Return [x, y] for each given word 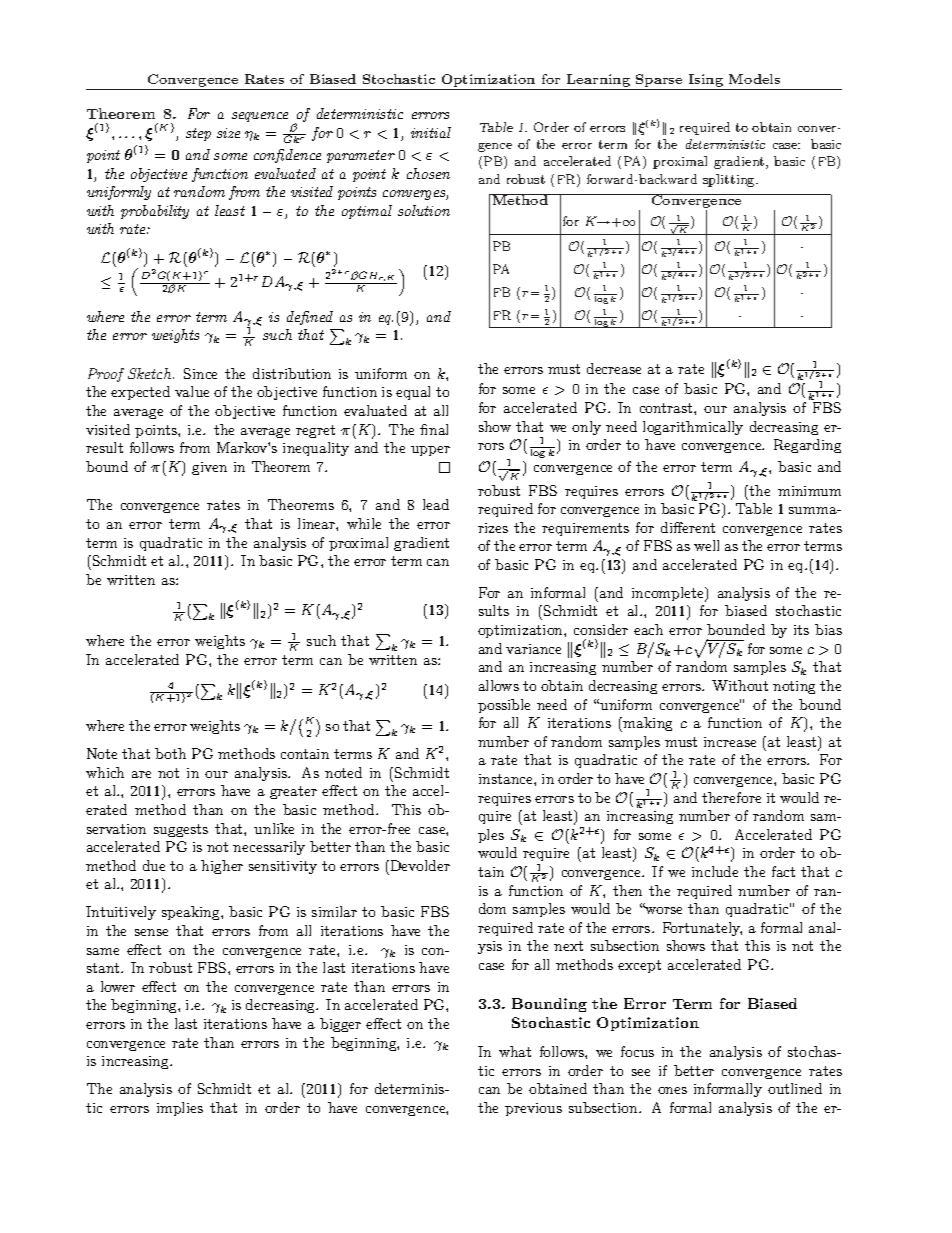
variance [533, 649]
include [715, 871]
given [209, 468]
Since [200, 373]
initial [431, 132]
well [706, 545]
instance [507, 779]
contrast [667, 408]
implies [180, 1109]
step [198, 134]
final [434, 429]
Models [754, 79]
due [154, 865]
